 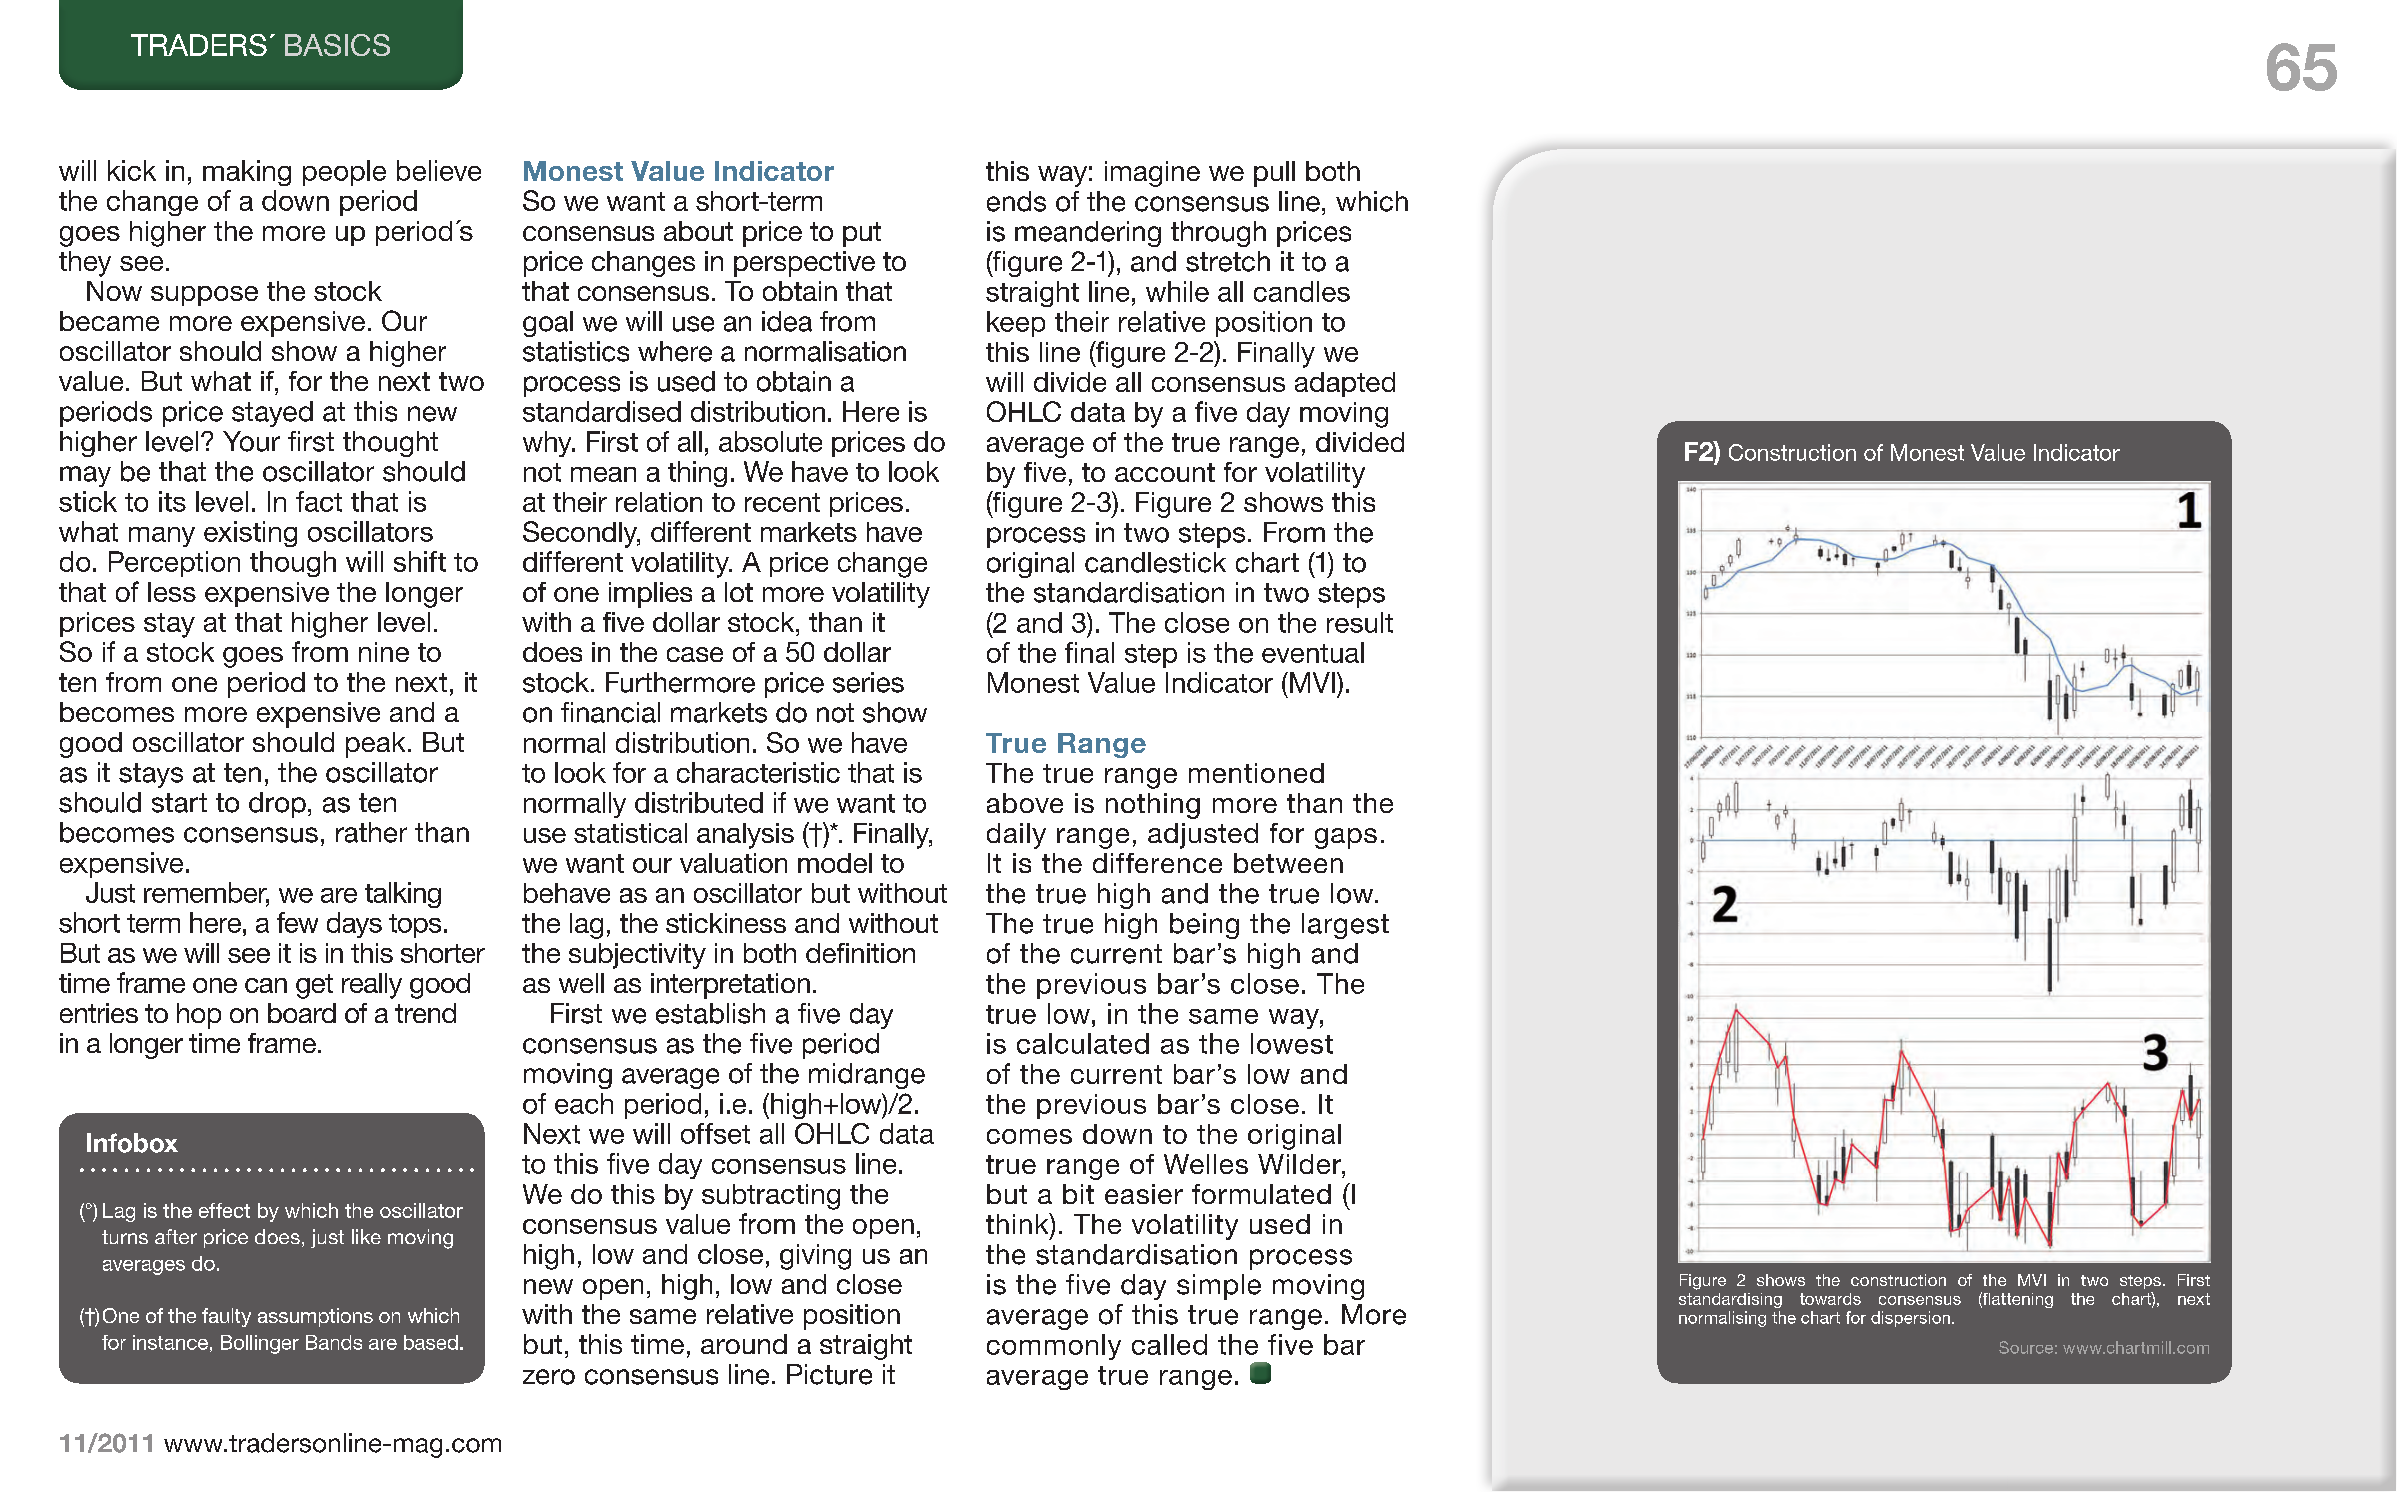 I want to click on largest, so click(x=1345, y=926).
